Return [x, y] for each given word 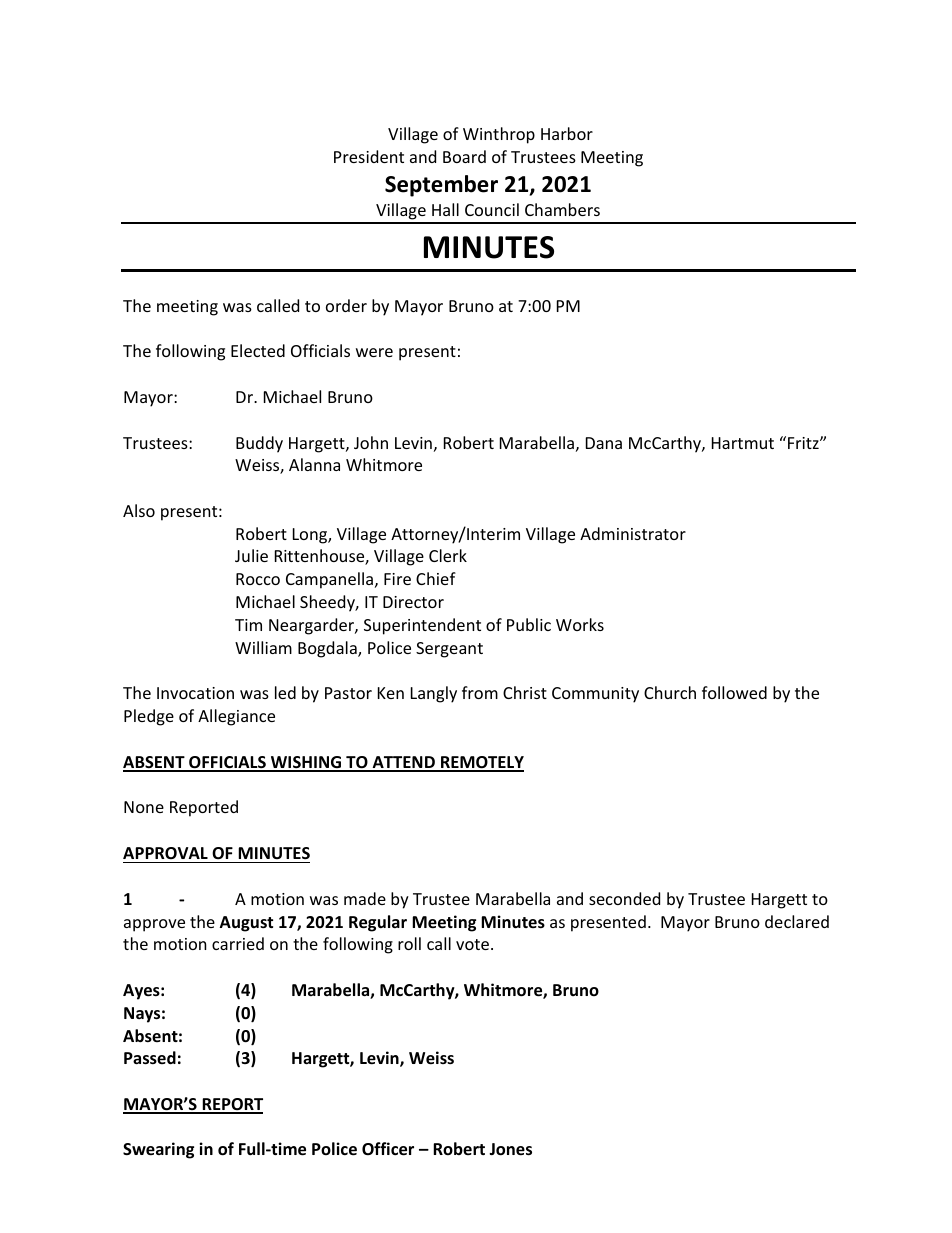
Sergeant [449, 650]
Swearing [158, 1150]
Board [464, 156]
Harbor [567, 133]
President [369, 156]
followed [734, 692]
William [263, 647]
